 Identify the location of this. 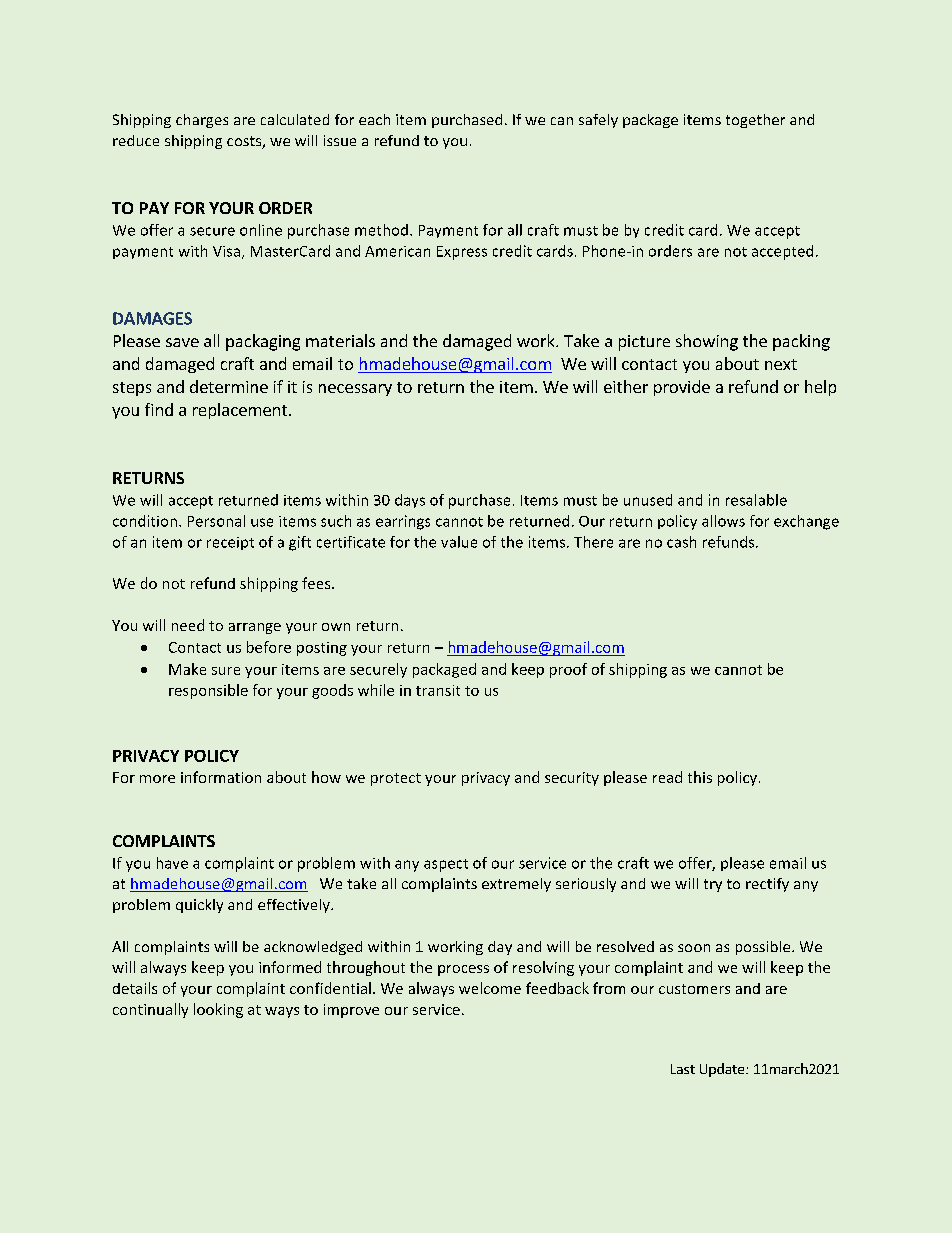
(700, 777).
